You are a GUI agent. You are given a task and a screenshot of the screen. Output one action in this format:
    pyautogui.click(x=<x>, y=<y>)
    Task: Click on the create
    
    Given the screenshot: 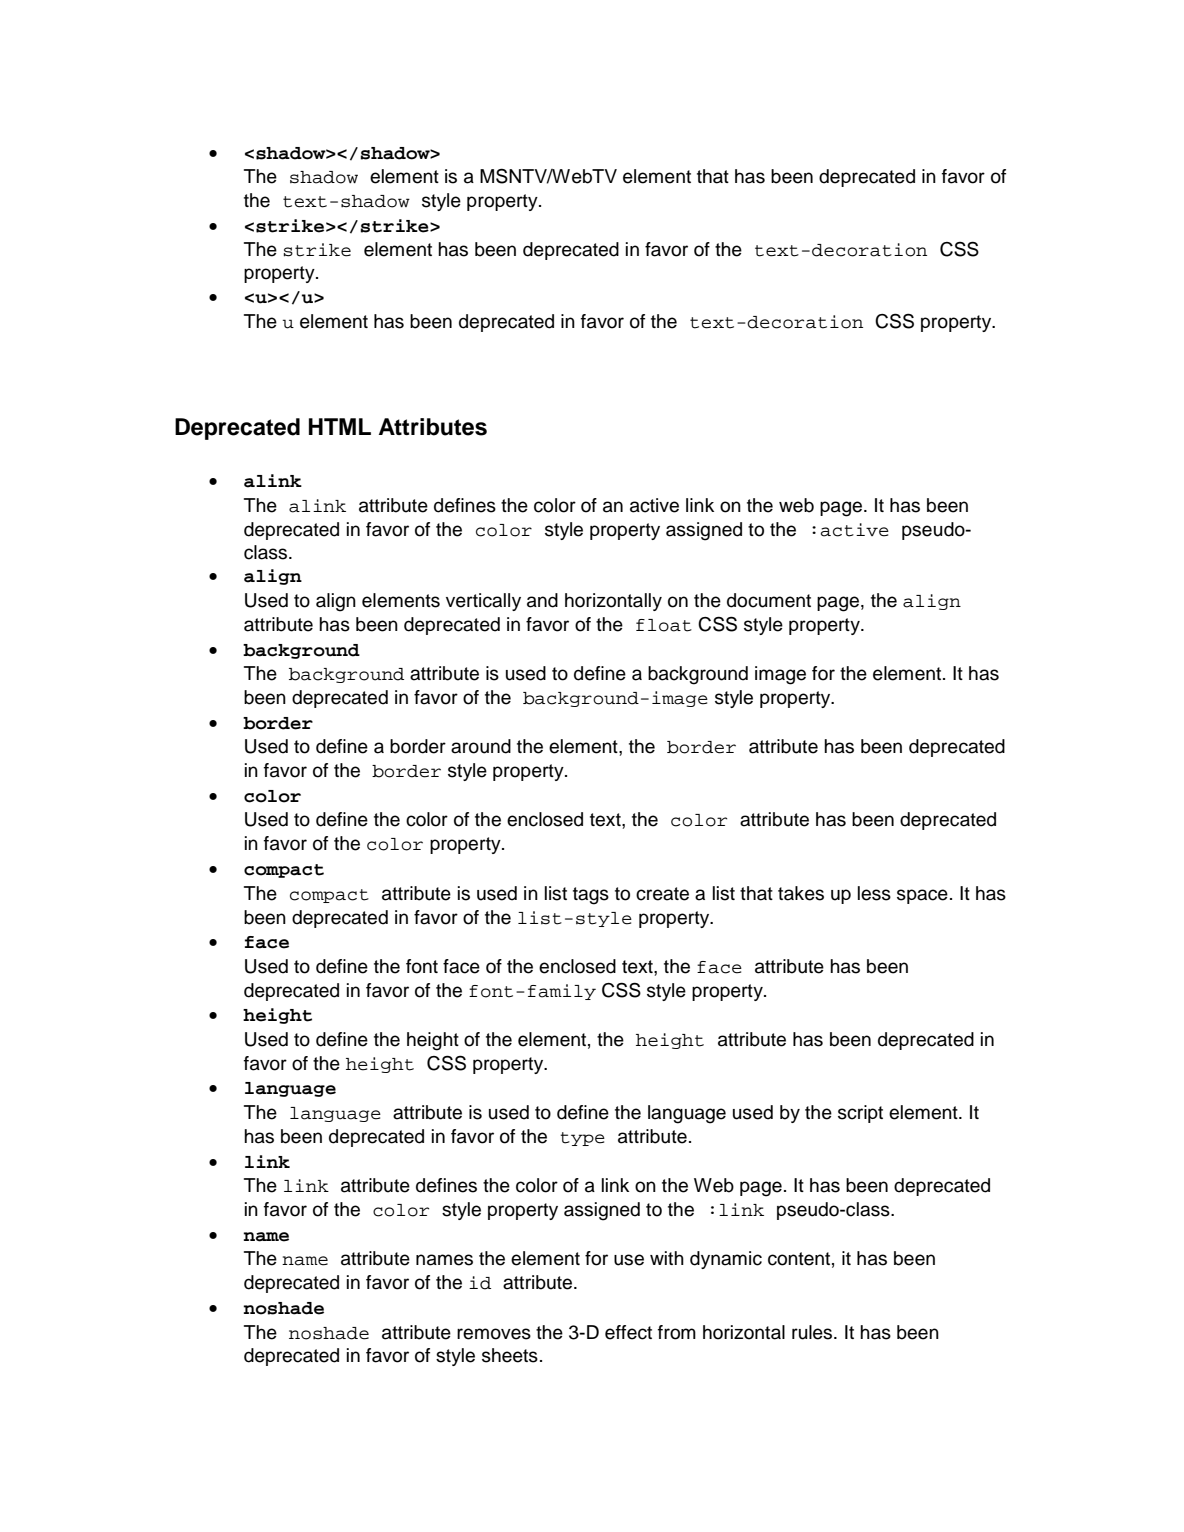 What is the action you would take?
    pyautogui.click(x=662, y=894)
